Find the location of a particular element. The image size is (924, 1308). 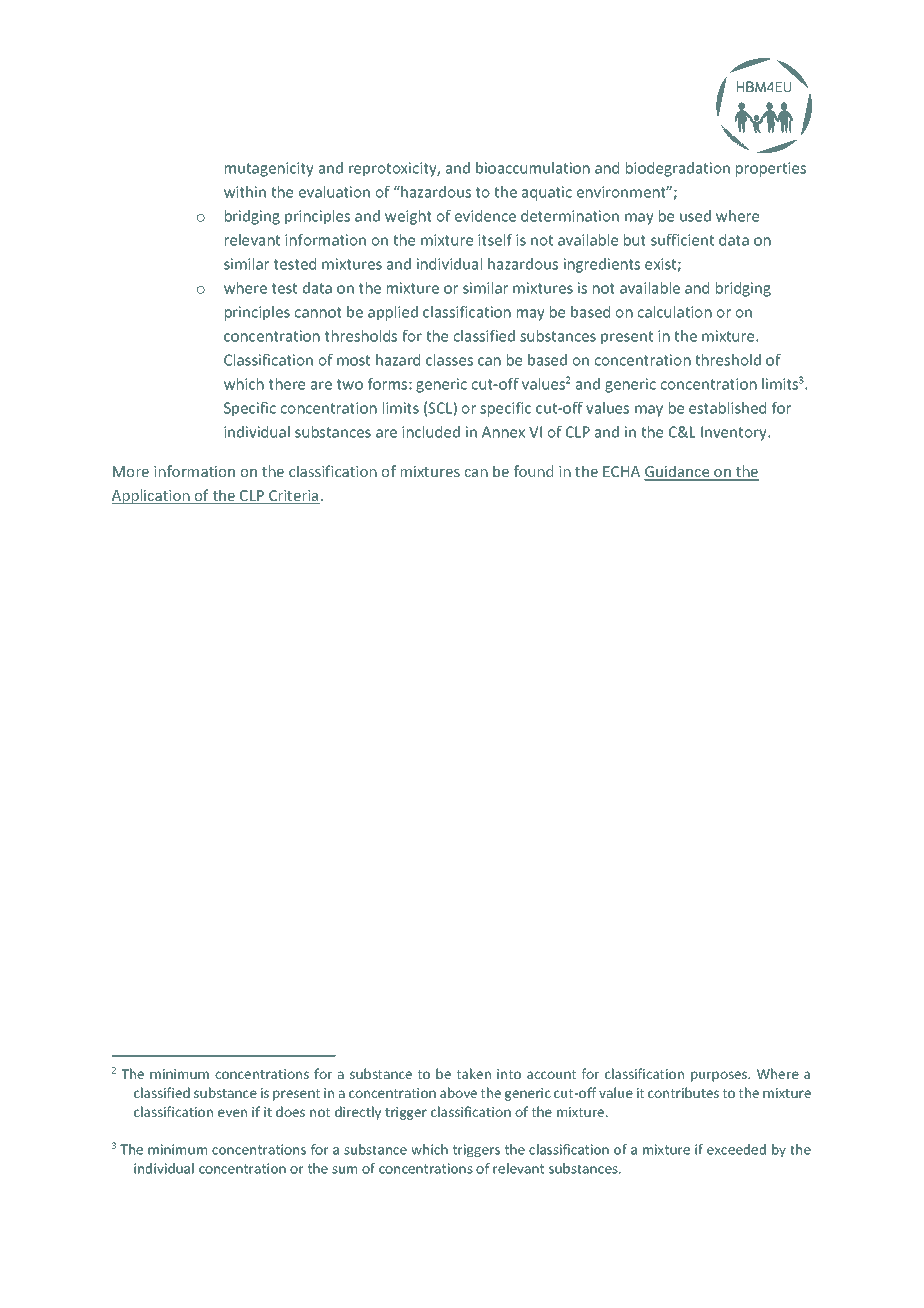

into is located at coordinates (509, 1074).
